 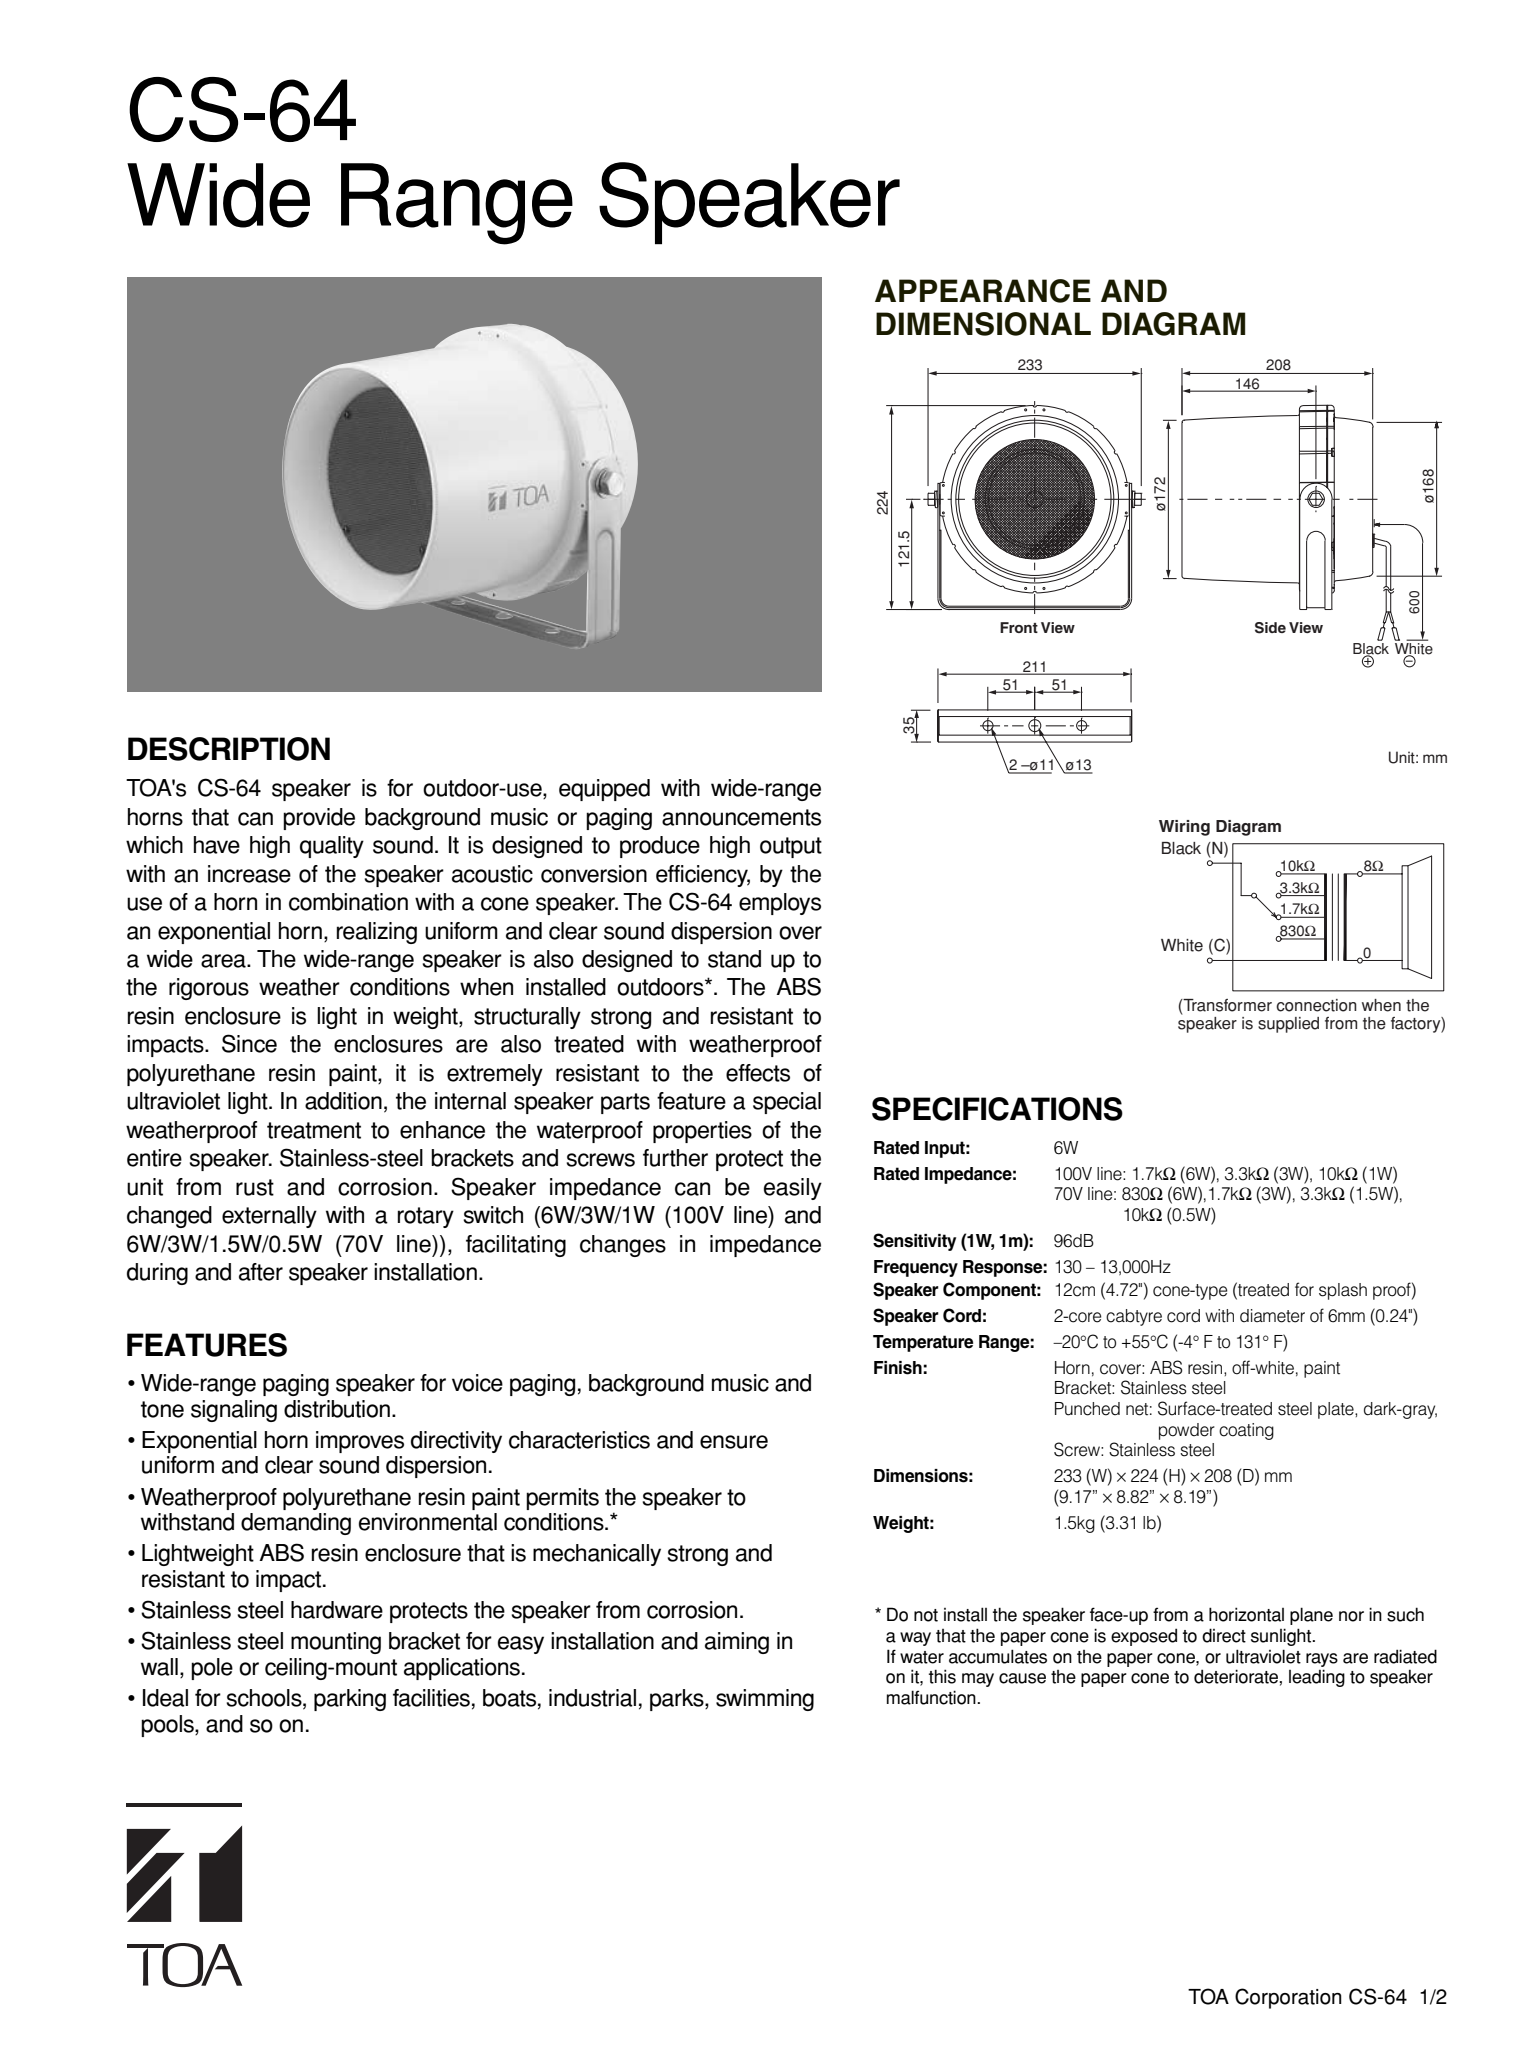 What do you see at coordinates (1288, 1025) in the page?
I see `supplied` at bounding box center [1288, 1025].
